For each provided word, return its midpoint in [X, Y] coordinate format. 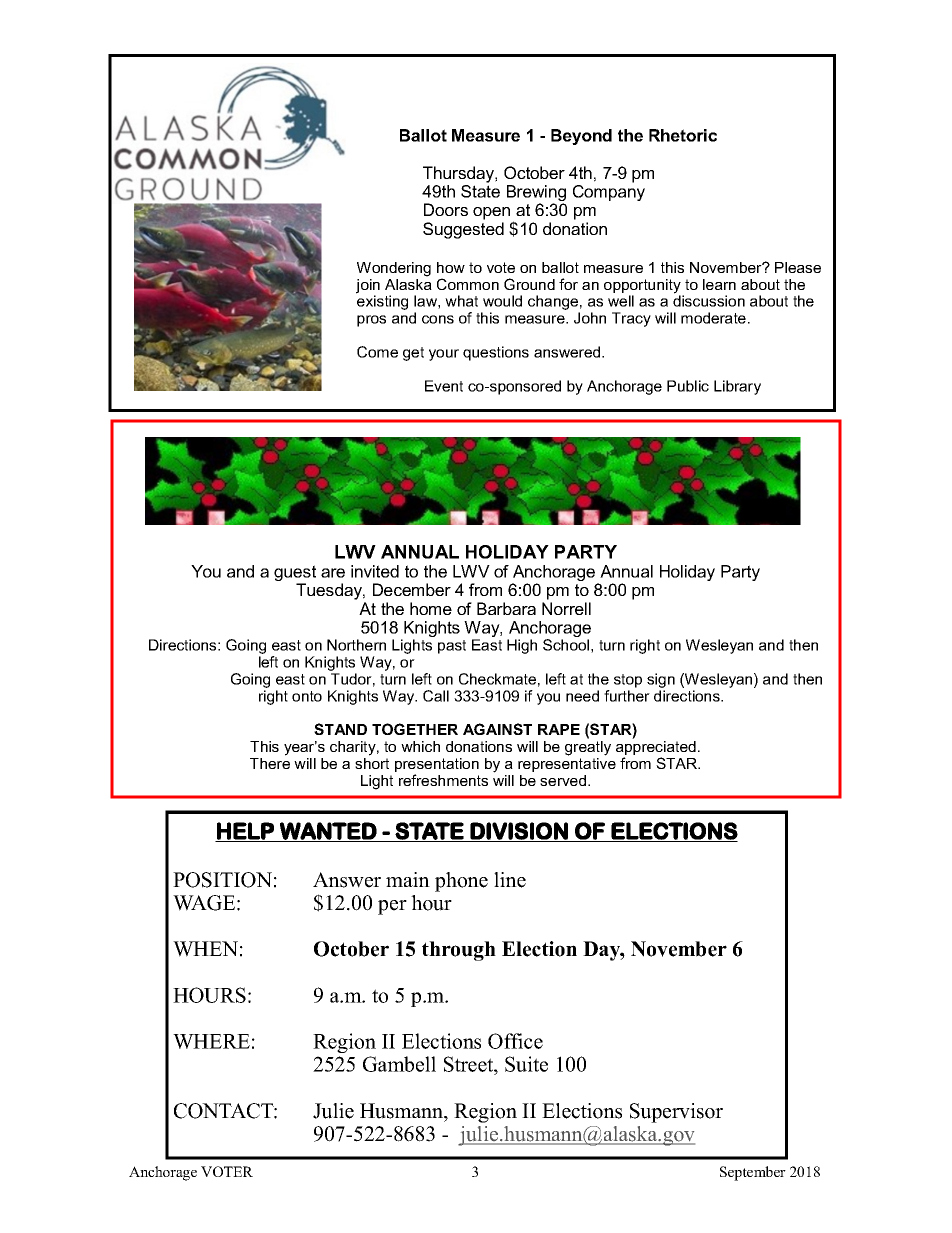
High [522, 646]
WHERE [211, 1041]
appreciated [656, 749]
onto [307, 696]
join [368, 287]
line [510, 880]
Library [737, 387]
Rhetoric [683, 135]
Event [444, 386]
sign [661, 680]
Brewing [536, 194]
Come [377, 352]
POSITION [222, 880]
